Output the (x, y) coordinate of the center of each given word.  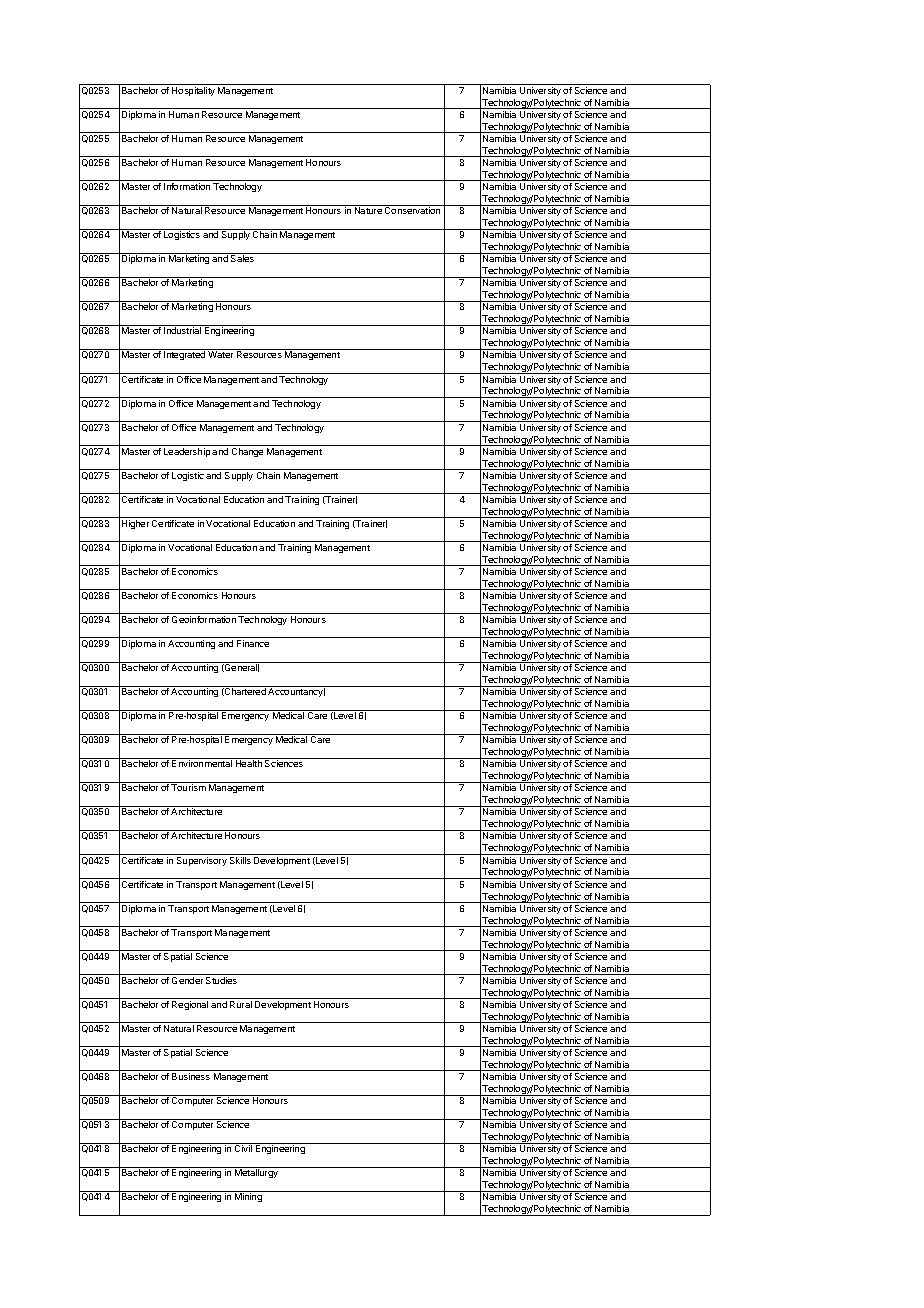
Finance (253, 643)
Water (220, 354)
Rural (241, 1004)
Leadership (187, 452)
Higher (135, 524)
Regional (190, 1005)
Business (191, 1076)
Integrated (184, 355)
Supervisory (202, 861)
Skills (240, 860)
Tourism (188, 787)
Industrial (182, 330)
